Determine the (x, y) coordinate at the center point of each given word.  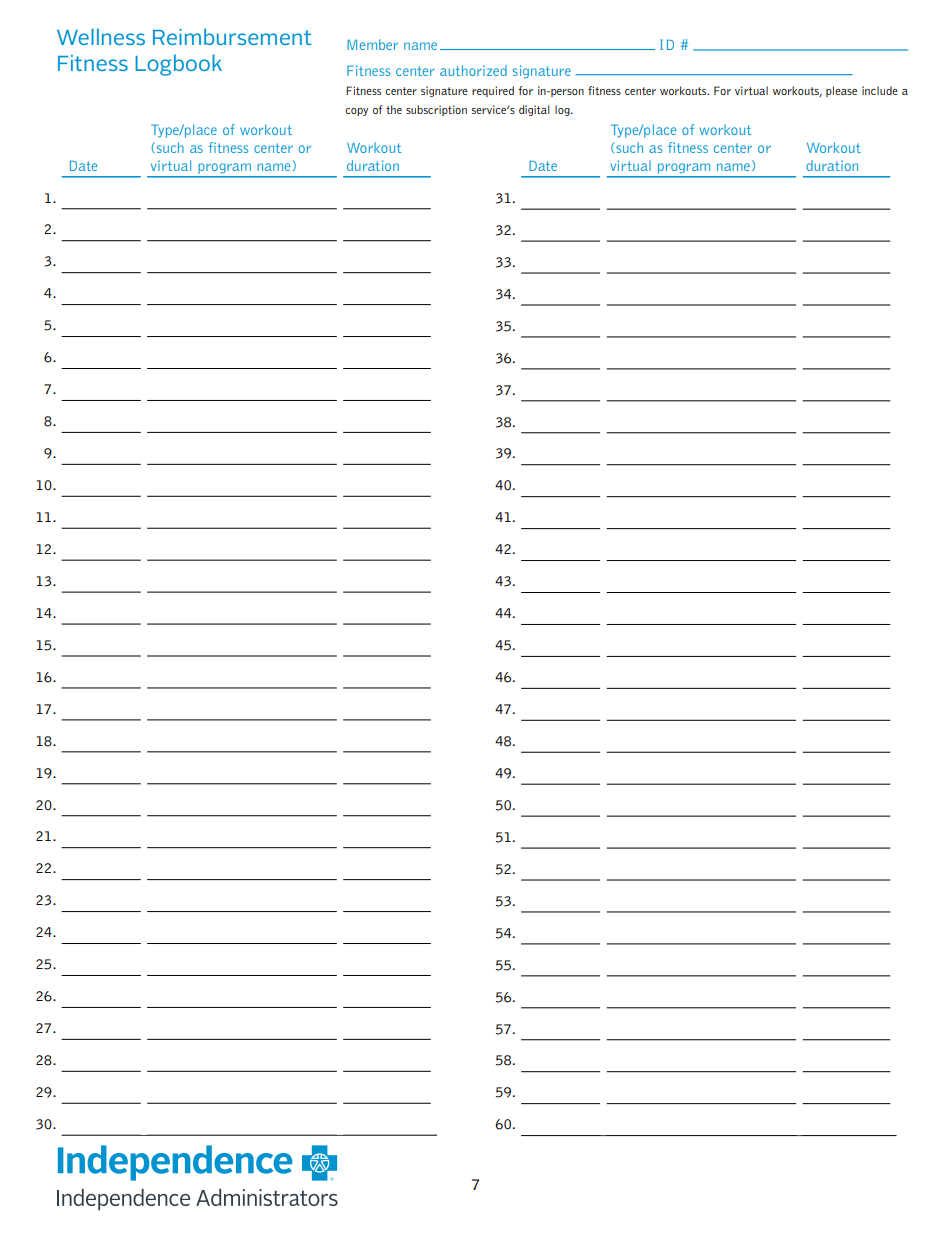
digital (534, 110)
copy (356, 112)
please (841, 91)
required (493, 91)
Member (372, 44)
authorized (473, 70)
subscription (436, 110)
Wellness (101, 36)
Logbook (178, 65)
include (880, 90)
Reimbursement (232, 36)
